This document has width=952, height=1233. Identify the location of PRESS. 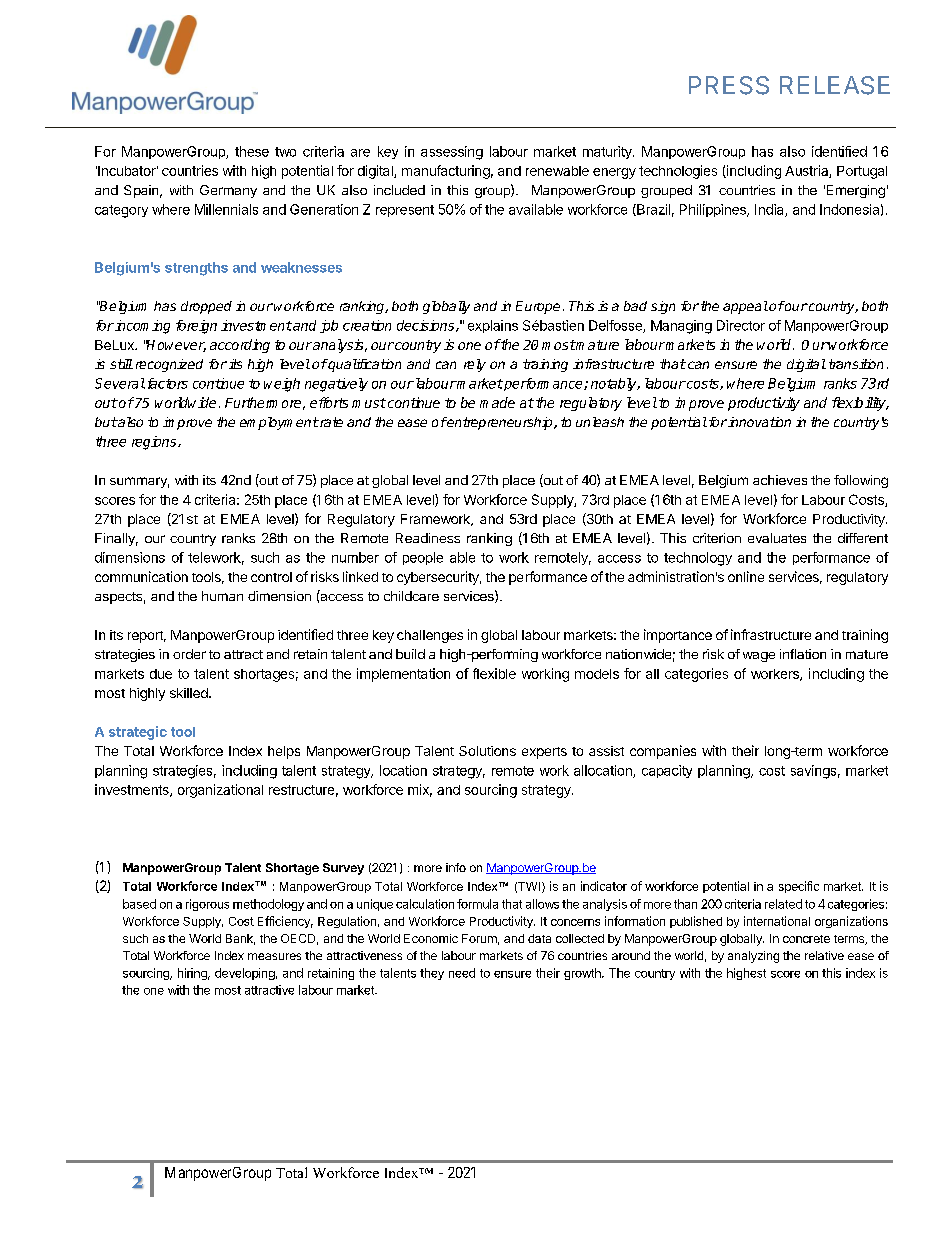
(729, 85).
